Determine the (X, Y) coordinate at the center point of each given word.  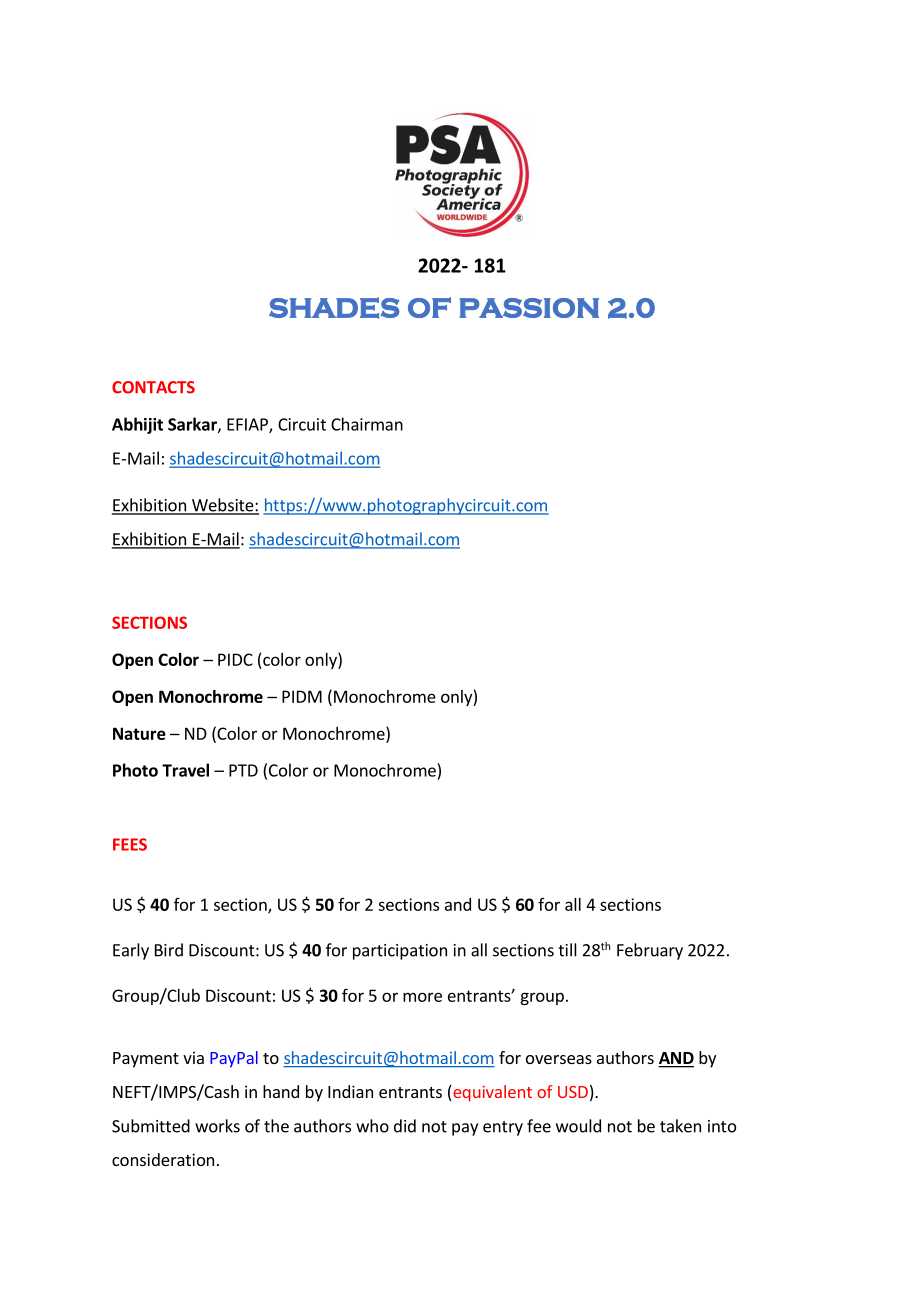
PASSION (529, 308)
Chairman (367, 424)
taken (680, 1126)
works (217, 1126)
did (405, 1126)
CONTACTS (153, 387)
